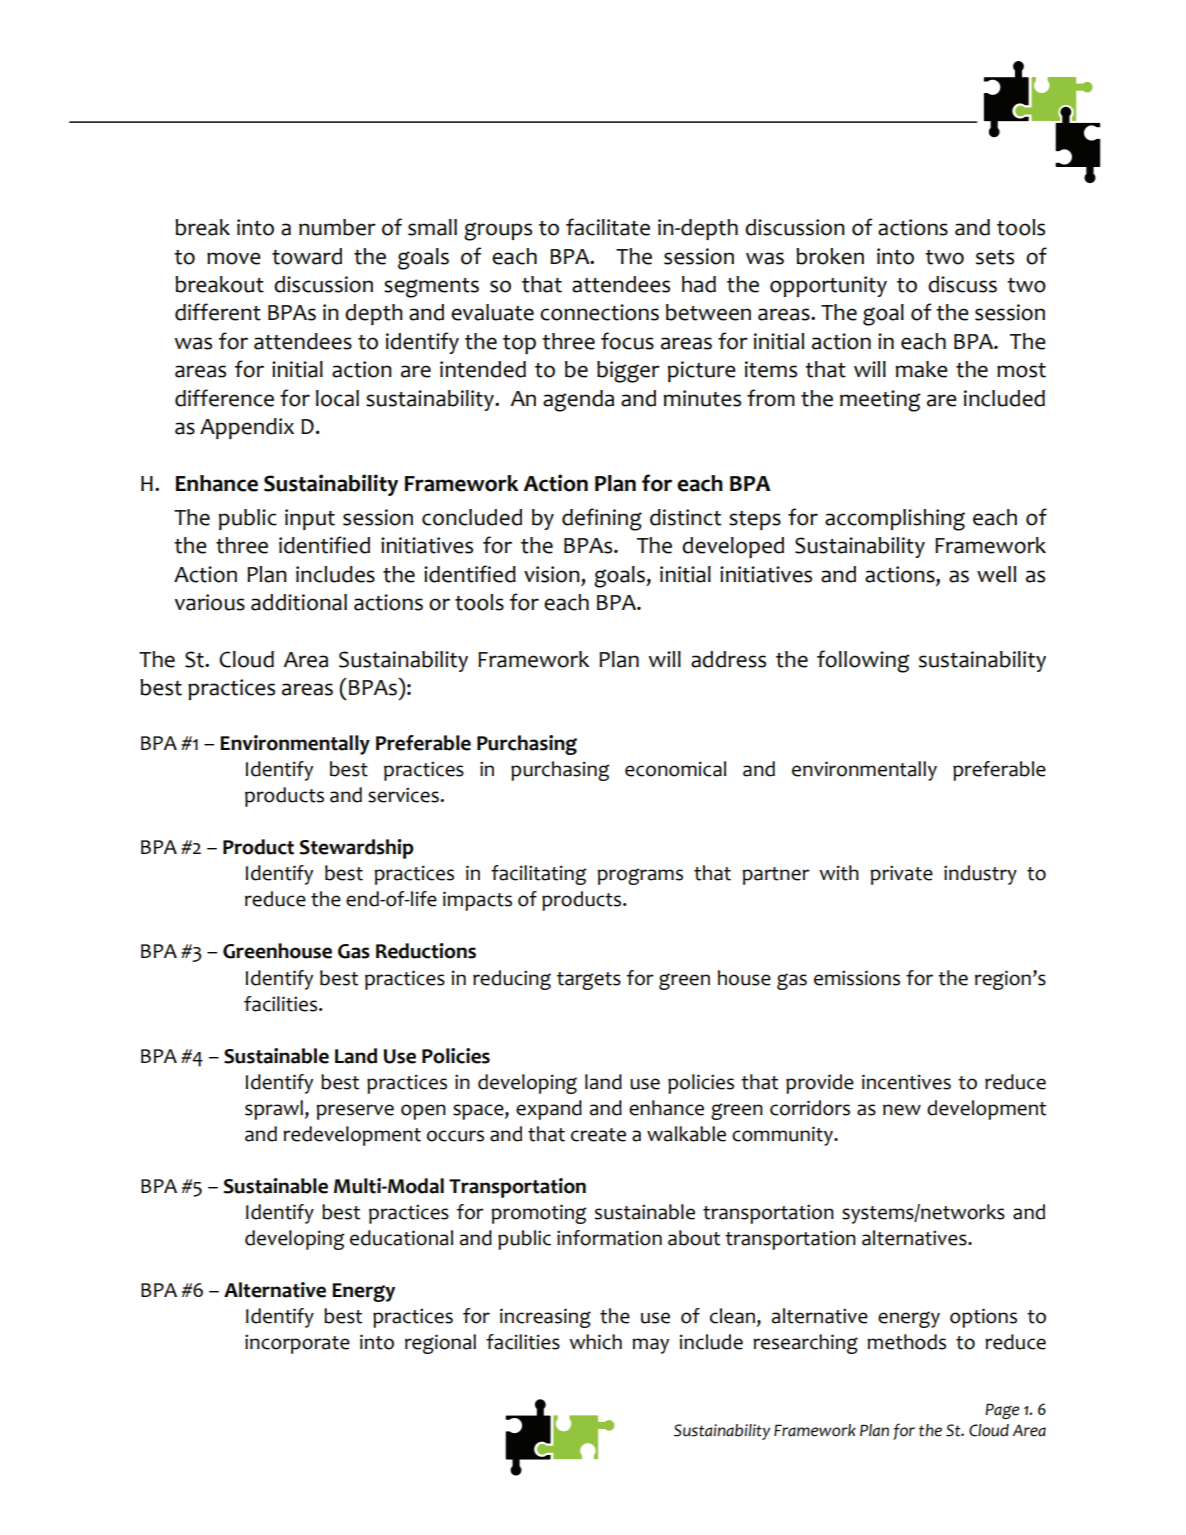 This image has width=1186, height=1535. What do you see at coordinates (598, 1135) in the image?
I see `create` at bounding box center [598, 1135].
